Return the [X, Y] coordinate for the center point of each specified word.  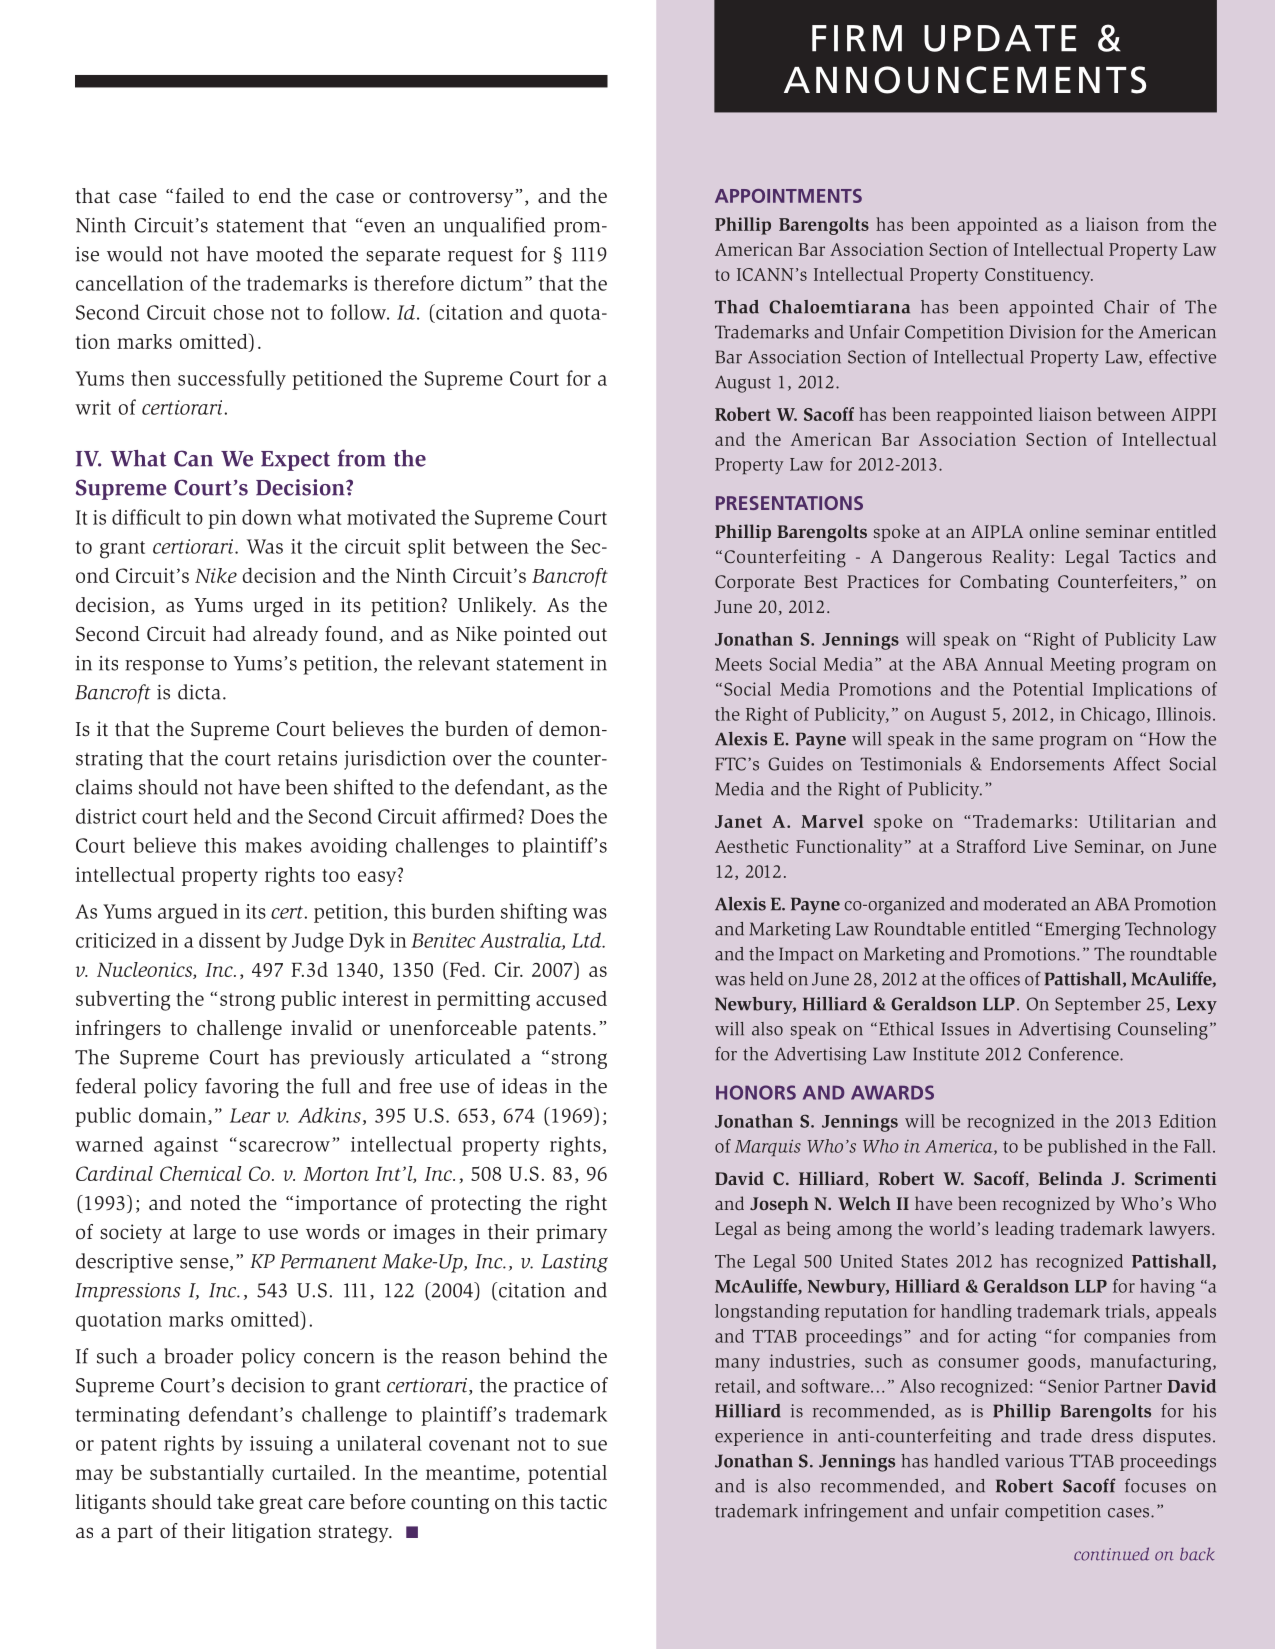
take [235, 1502]
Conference [1074, 1053]
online [1054, 531]
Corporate [755, 583]
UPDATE [1000, 38]
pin [222, 519]
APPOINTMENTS [788, 196]
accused [571, 998]
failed [200, 196]
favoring [242, 1088]
